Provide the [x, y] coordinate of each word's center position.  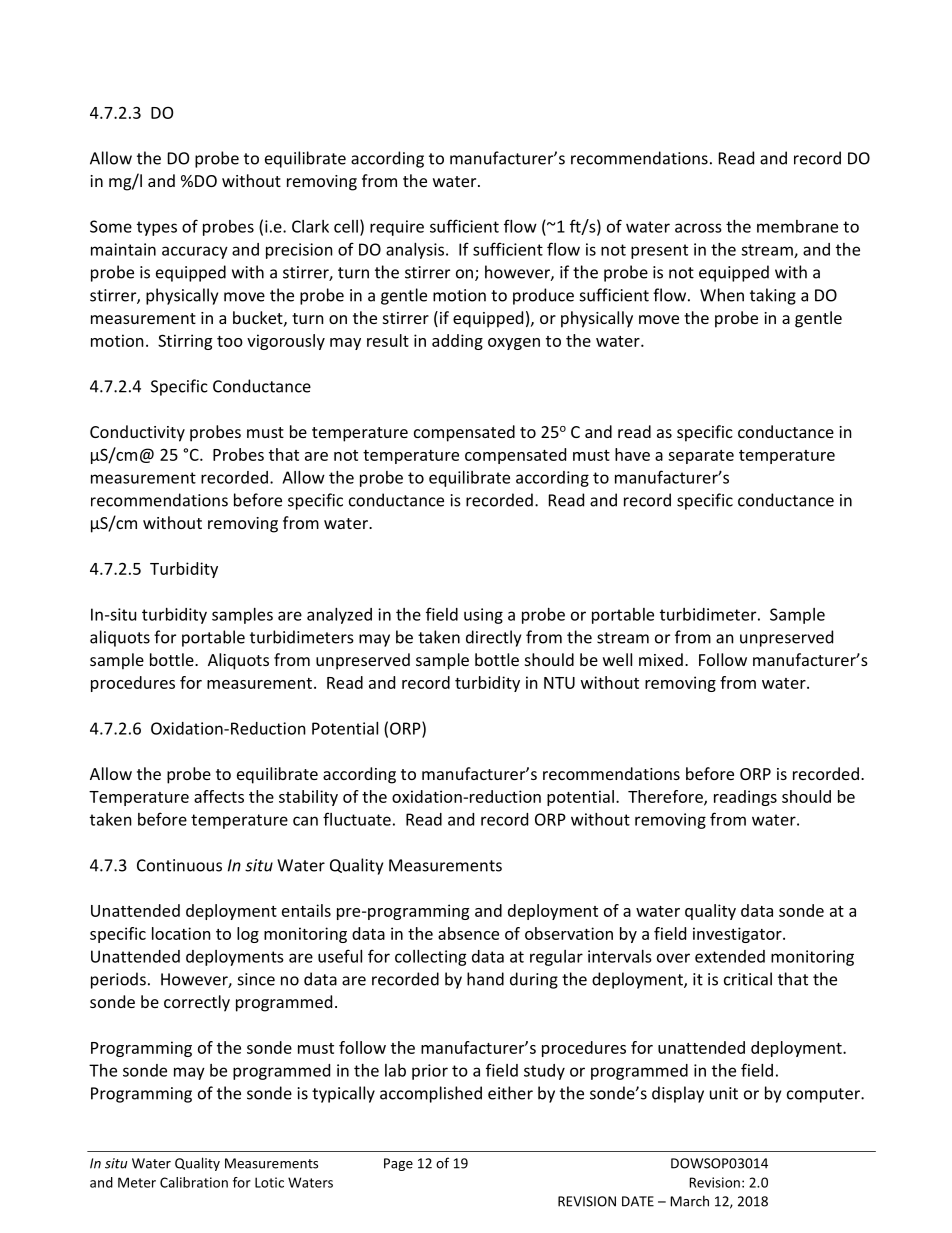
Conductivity [137, 433]
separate [701, 457]
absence [468, 933]
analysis [416, 251]
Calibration [194, 1182]
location [181, 933]
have [632, 454]
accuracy [195, 252]
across [698, 228]
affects [219, 796]
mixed [661, 659]
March [689, 1201]
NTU [559, 683]
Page [398, 1164]
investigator [738, 935]
